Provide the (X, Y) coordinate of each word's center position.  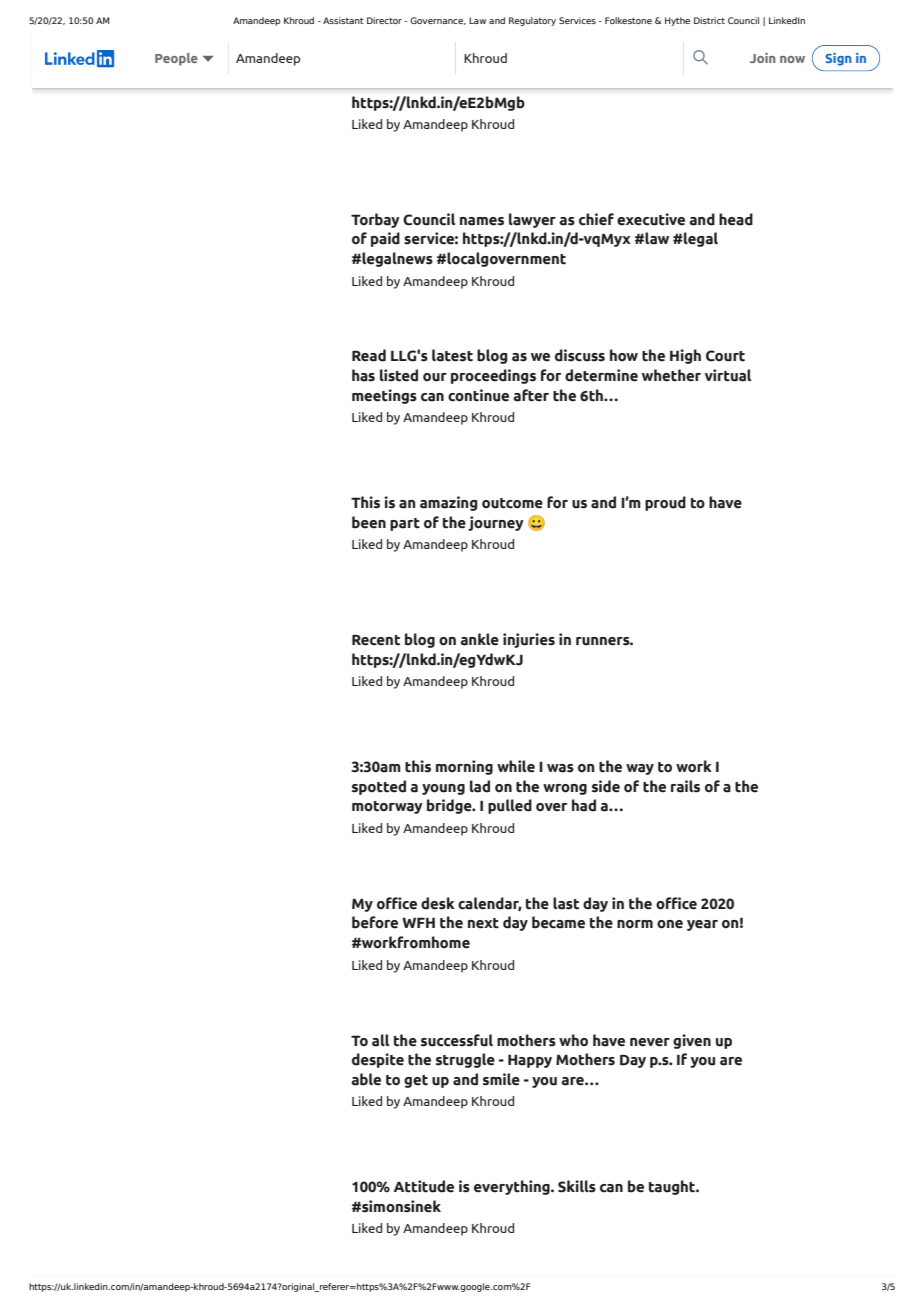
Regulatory (532, 21)
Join (762, 58)
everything (513, 1187)
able (366, 1079)
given (692, 1041)
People (176, 59)
